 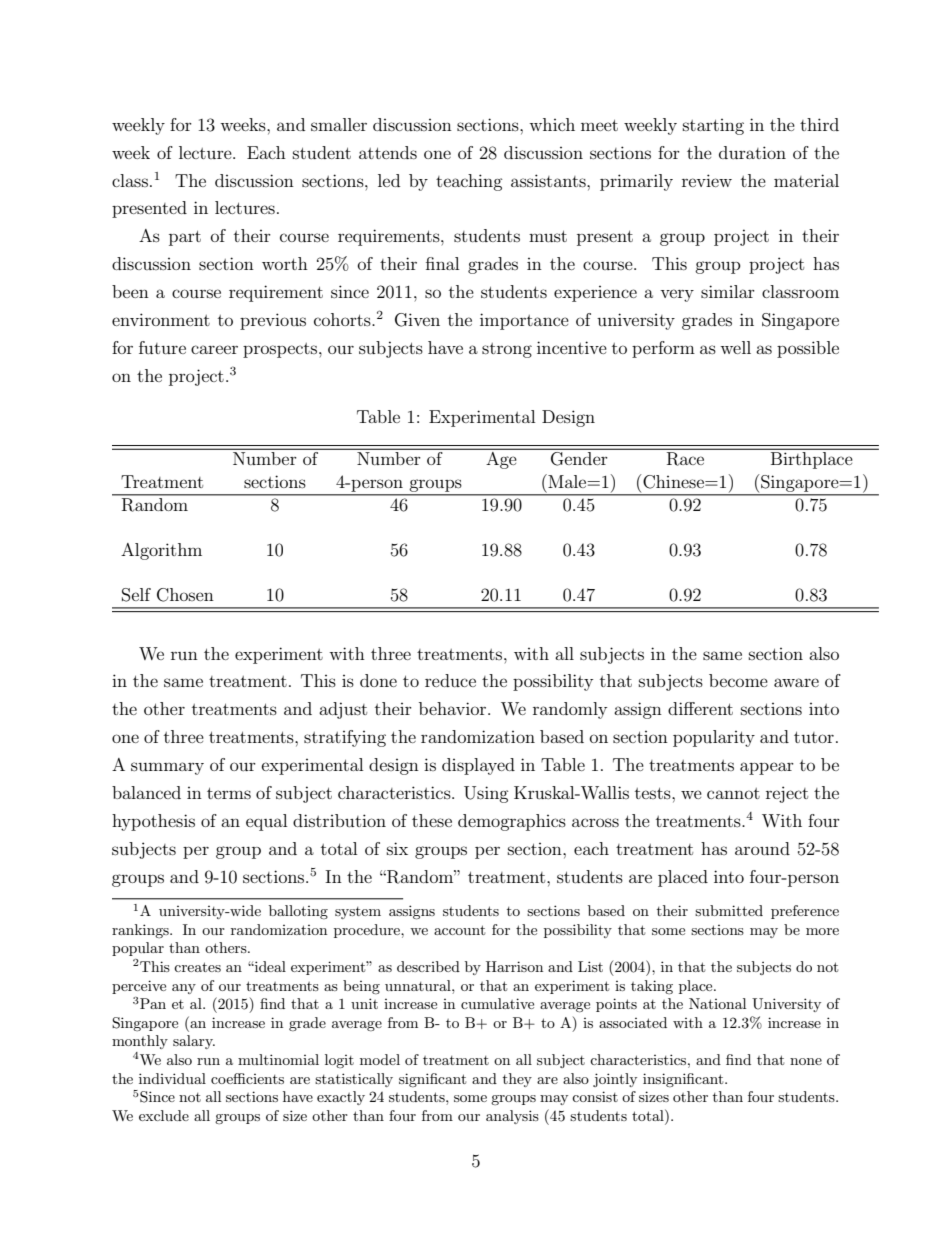 What do you see at coordinates (549, 180) in the screenshot?
I see `assistants` at bounding box center [549, 180].
